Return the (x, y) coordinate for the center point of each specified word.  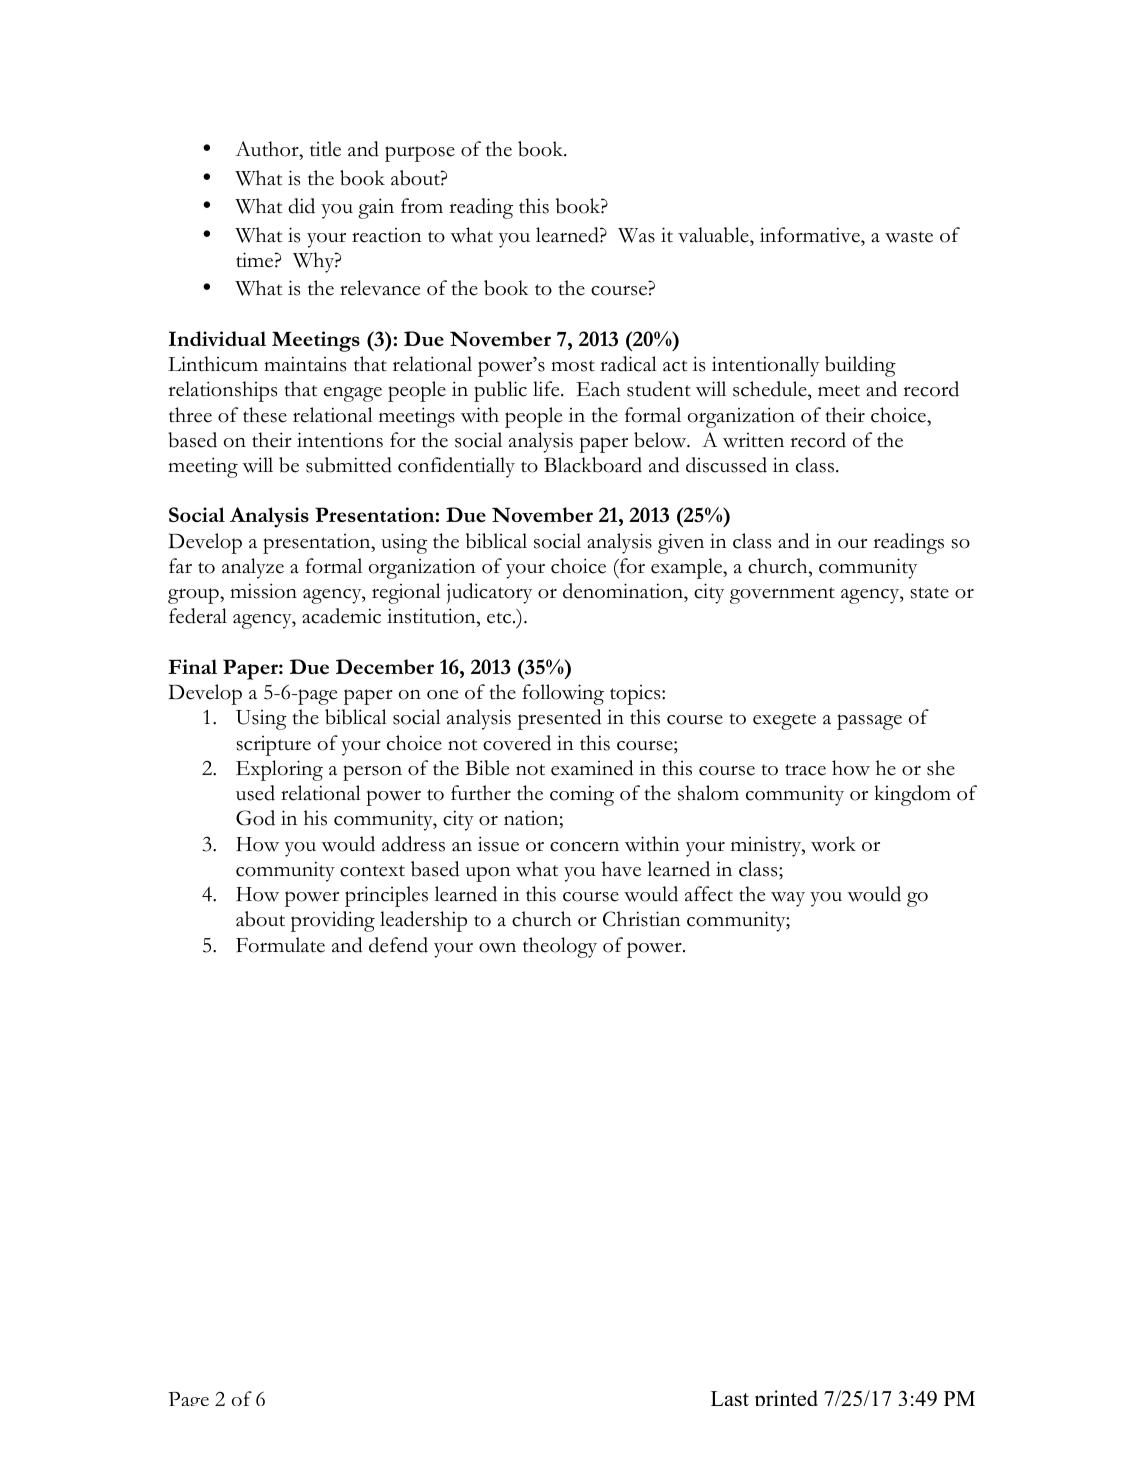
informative (811, 235)
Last (730, 1398)
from (422, 206)
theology (560, 947)
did (301, 206)
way (788, 899)
